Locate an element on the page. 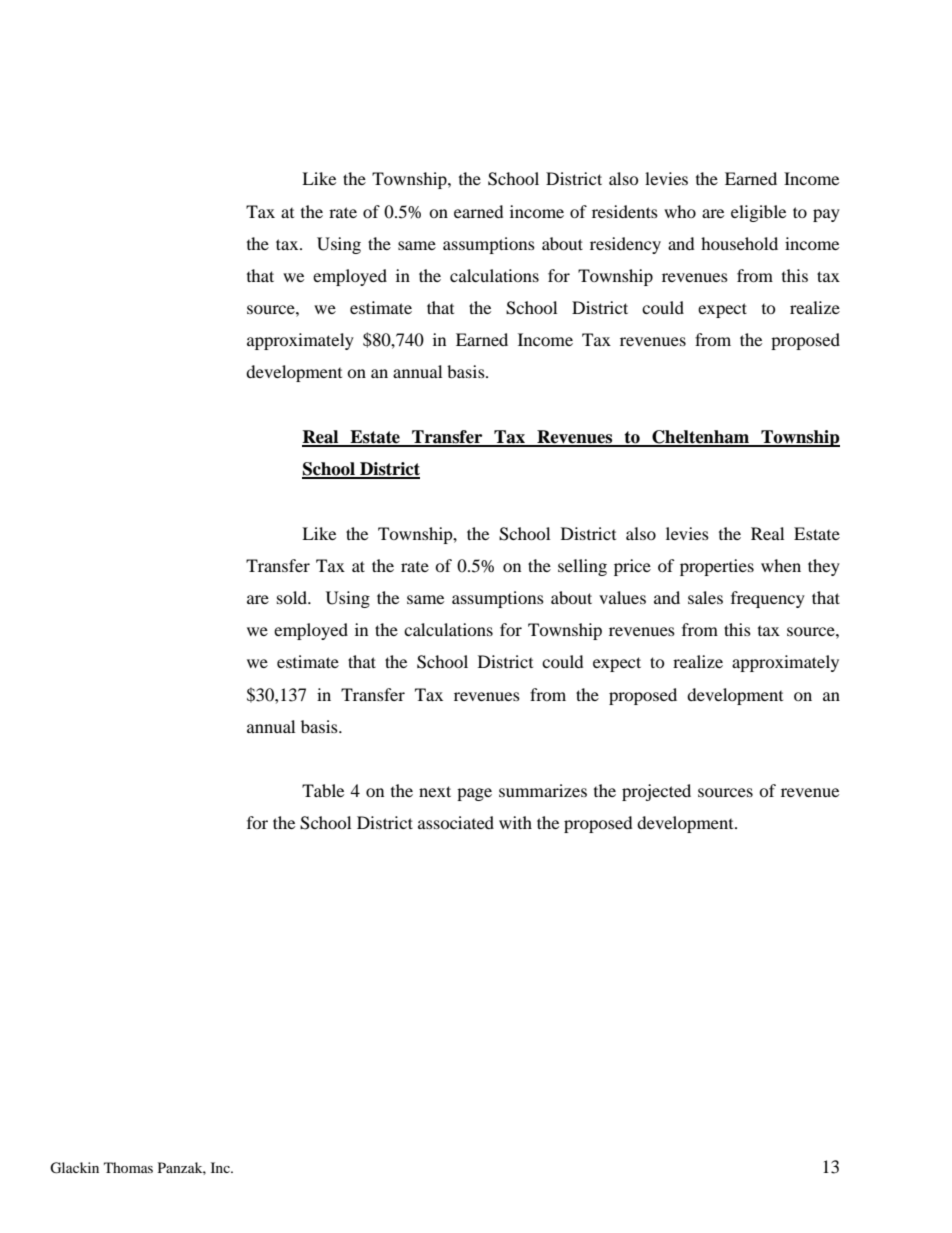  associated is located at coordinates (456, 822).
